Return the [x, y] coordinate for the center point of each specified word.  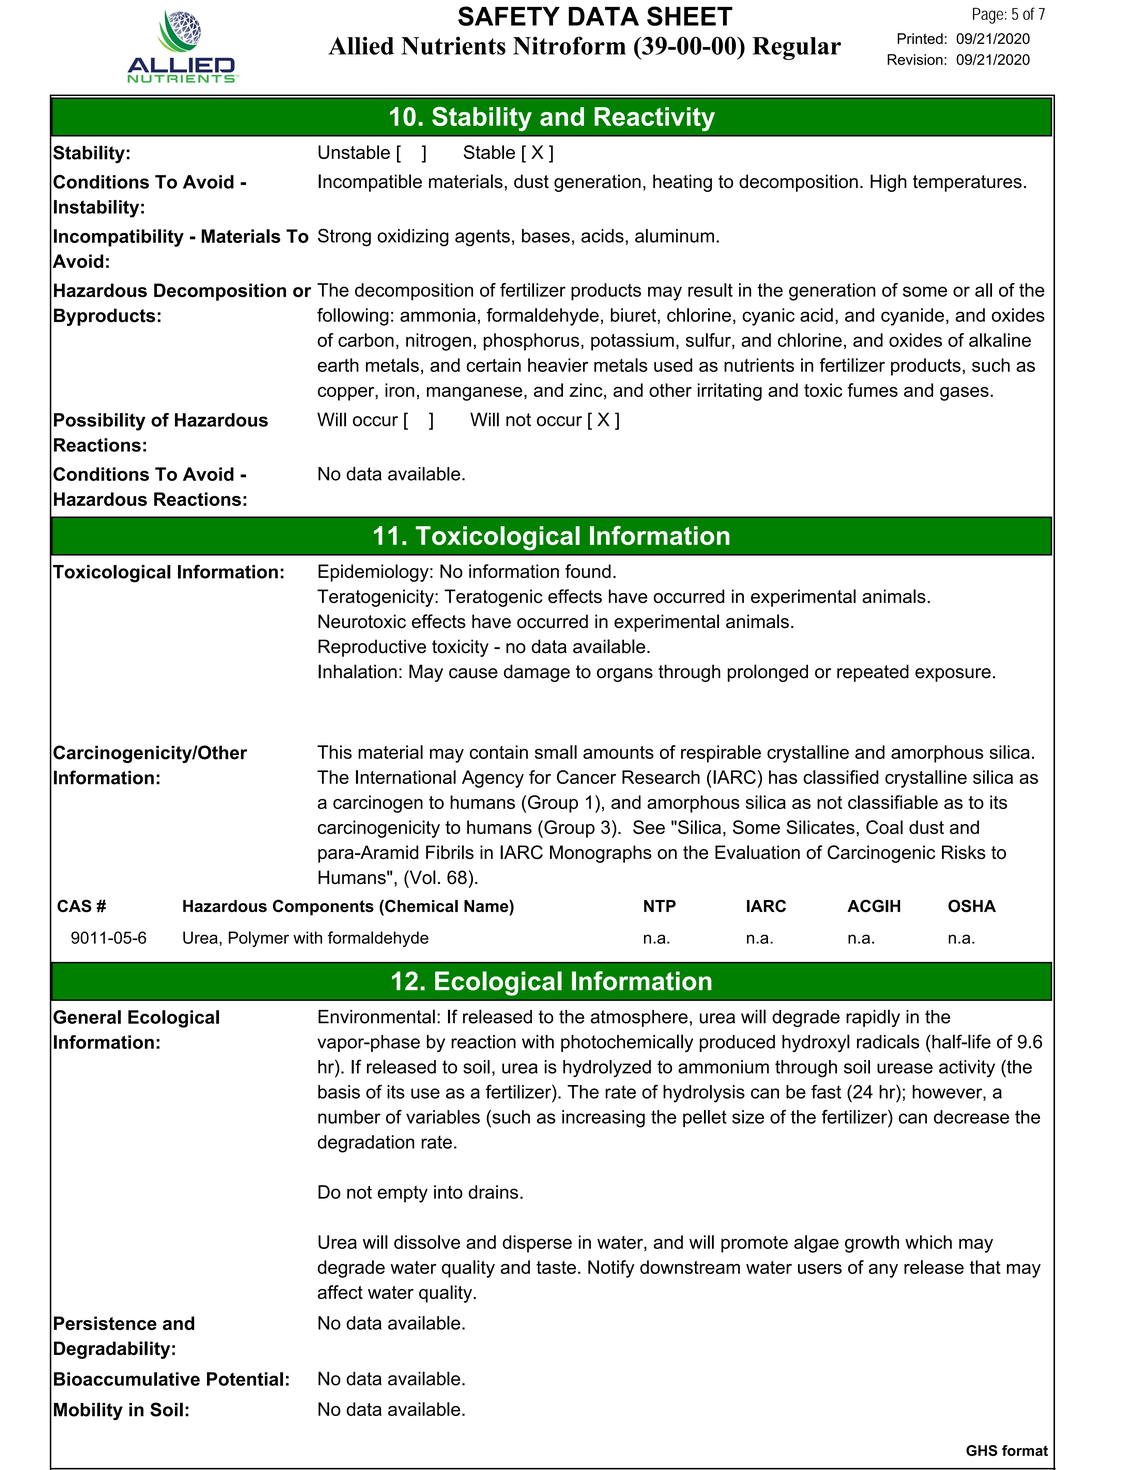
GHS [982, 1450]
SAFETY [509, 16]
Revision [916, 59]
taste [556, 1267]
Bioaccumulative [127, 1379]
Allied [361, 45]
